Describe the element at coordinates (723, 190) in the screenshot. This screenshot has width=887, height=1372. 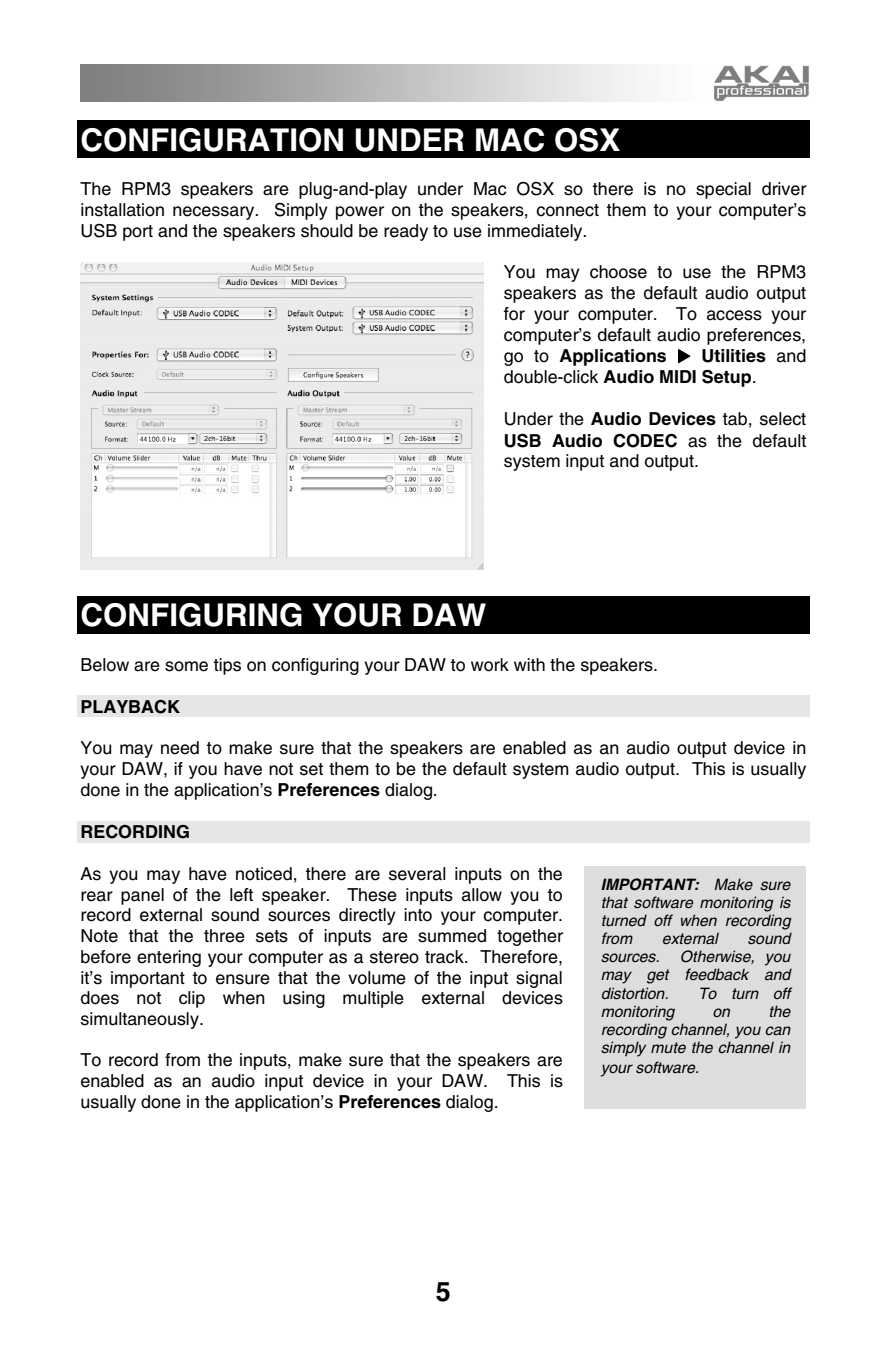
I see `special` at that location.
